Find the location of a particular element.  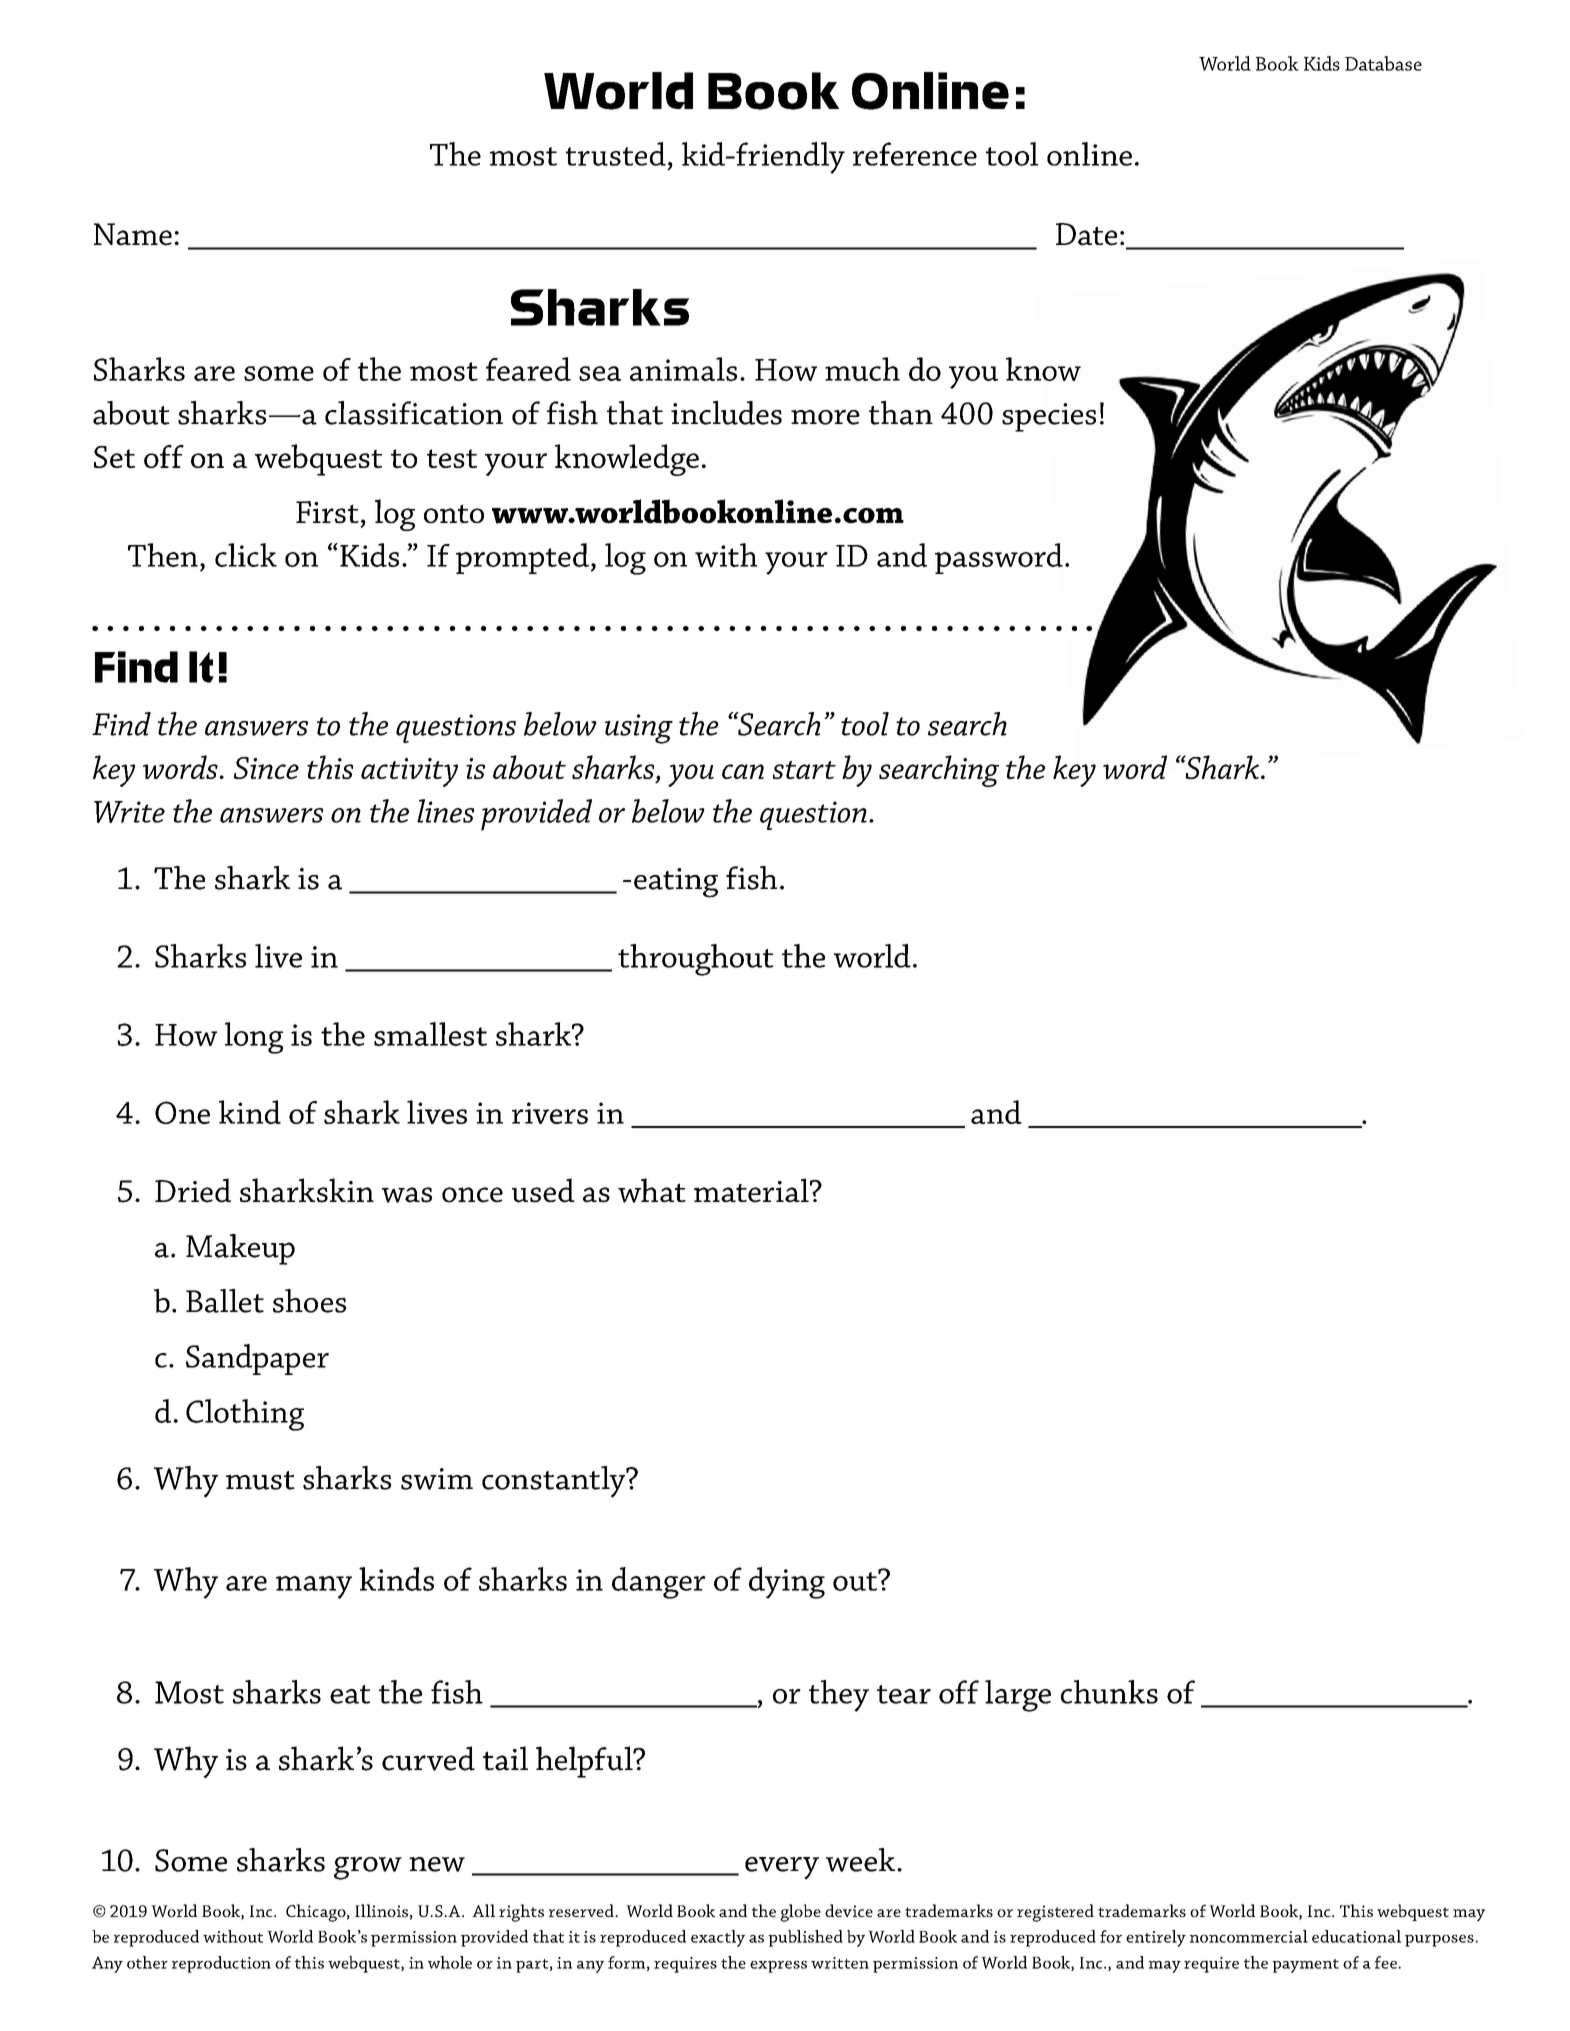

reproduction is located at coordinates (221, 1964).
